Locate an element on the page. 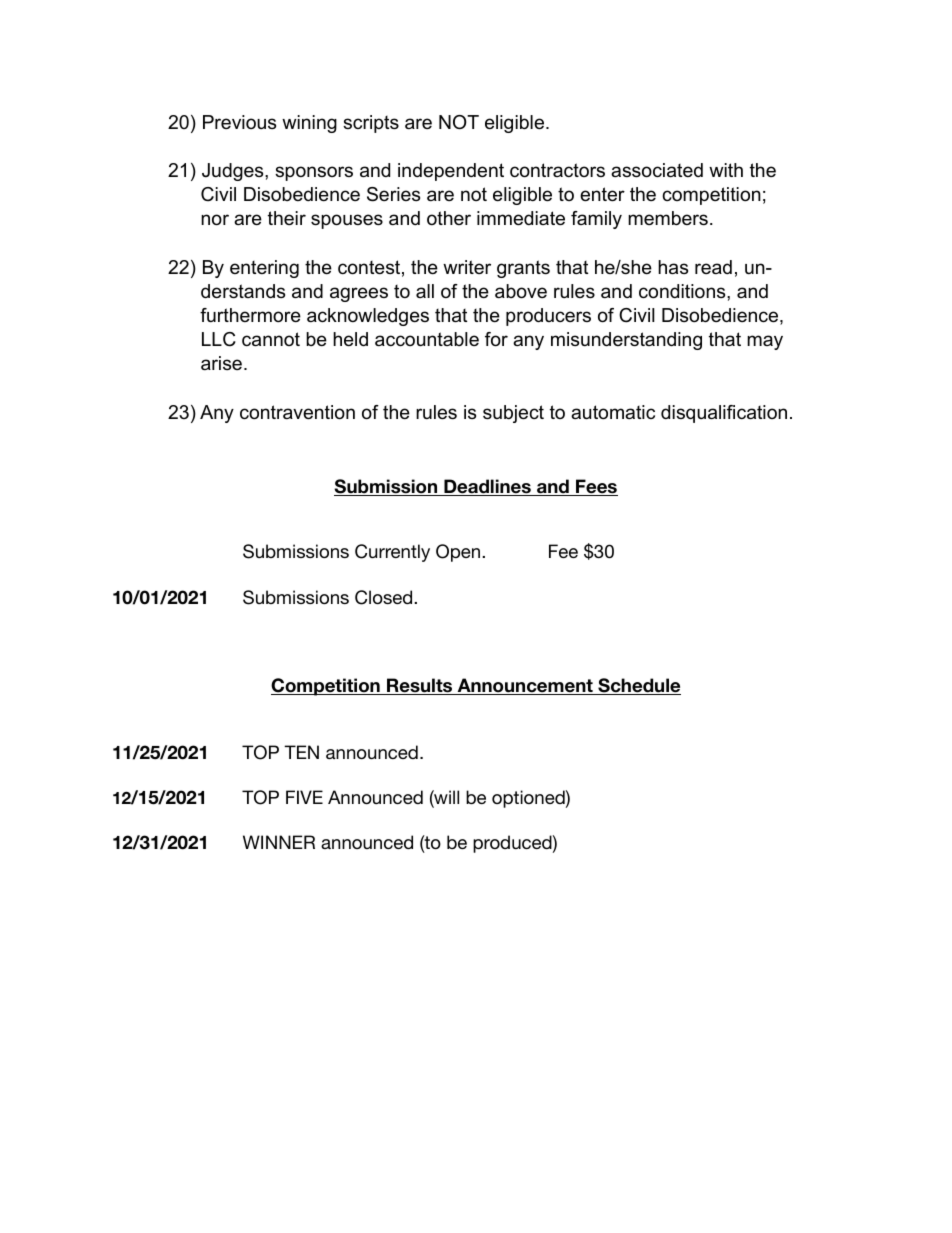  Fees is located at coordinates (596, 487).
